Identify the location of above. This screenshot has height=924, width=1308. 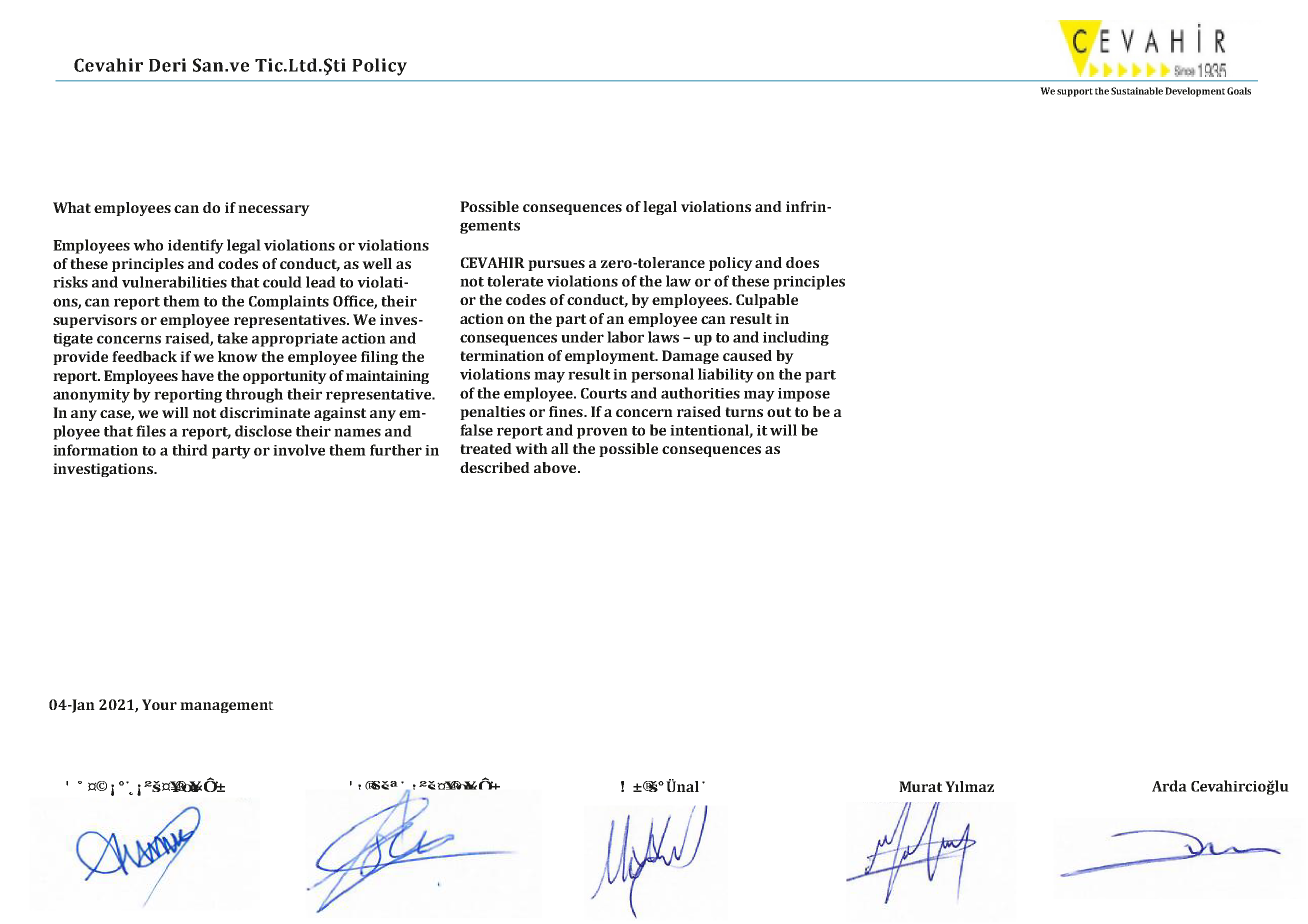
(556, 467).
